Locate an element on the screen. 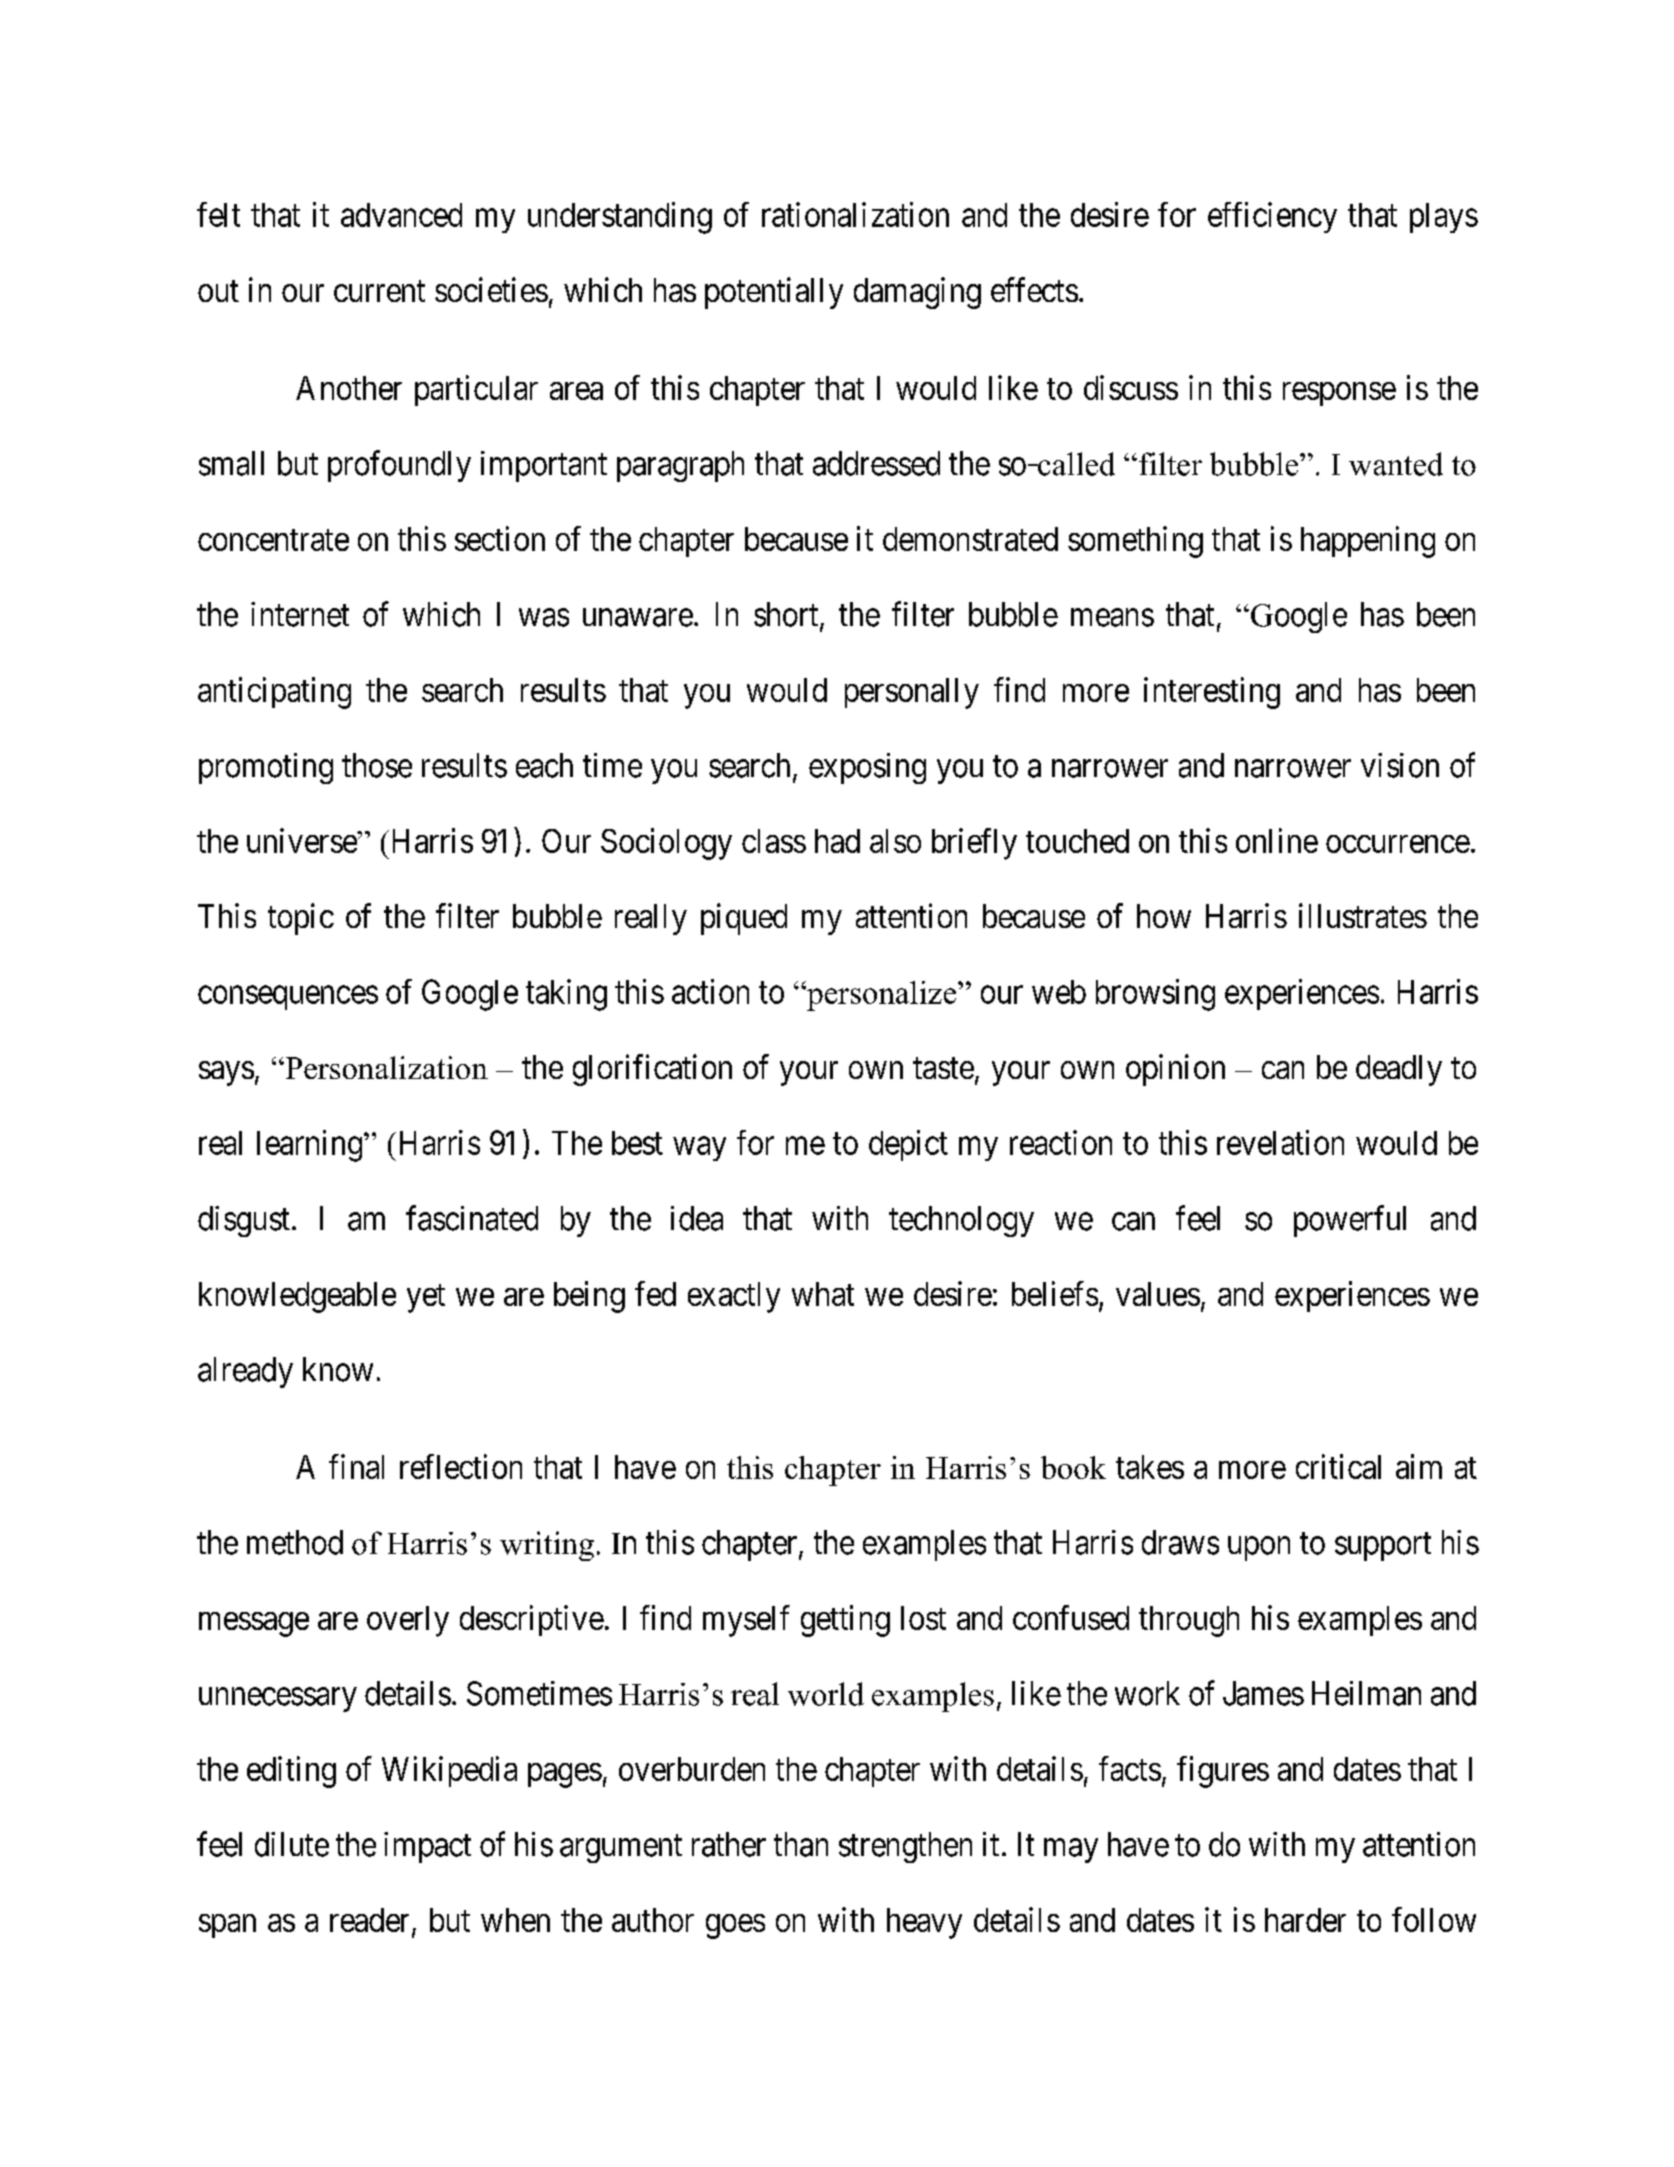 This screenshot has width=1674, height=2167. harder is located at coordinates (1305, 1920).
